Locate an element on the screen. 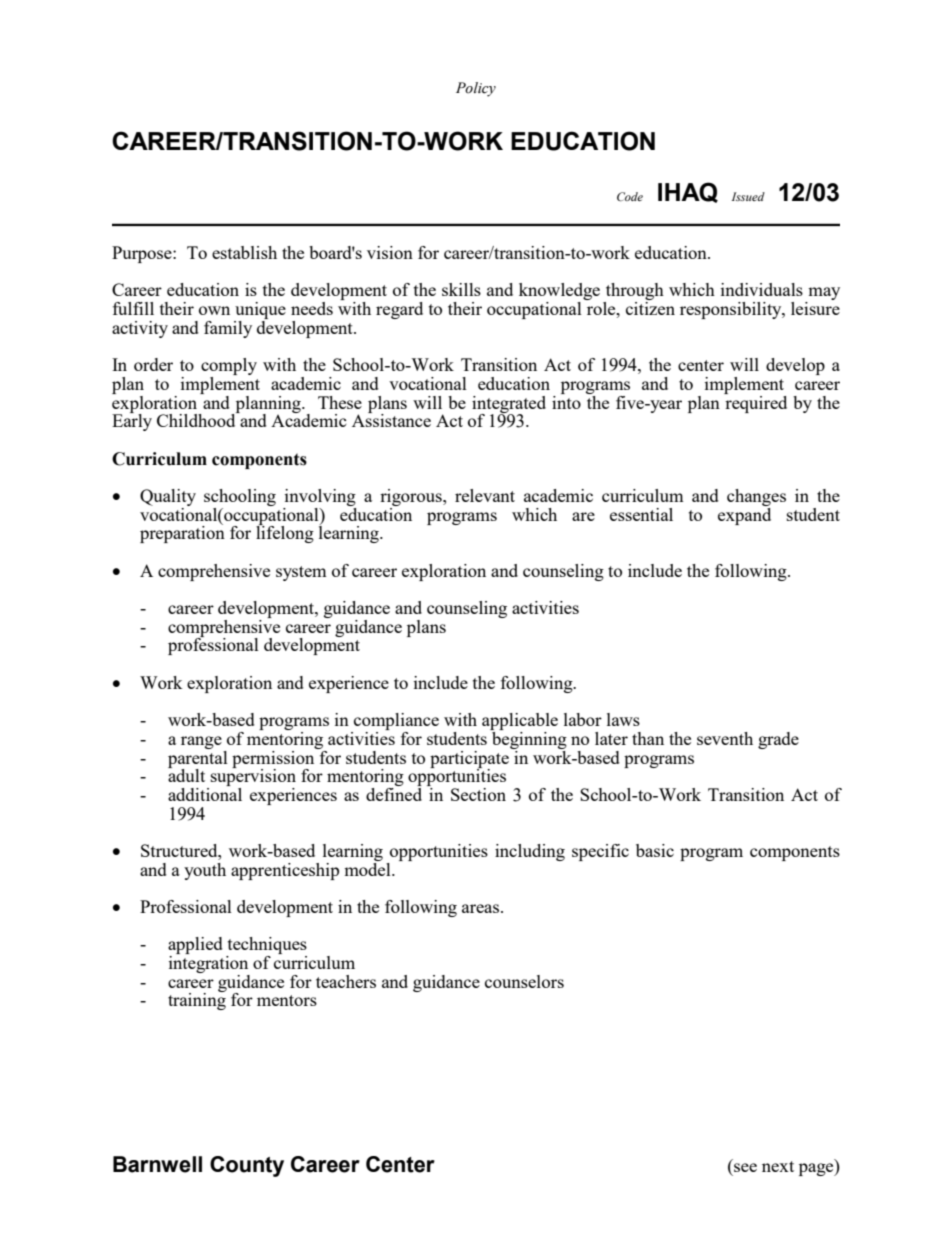 Image resolution: width=952 pixels, height=1233 pixels. Issued is located at coordinates (748, 196).
